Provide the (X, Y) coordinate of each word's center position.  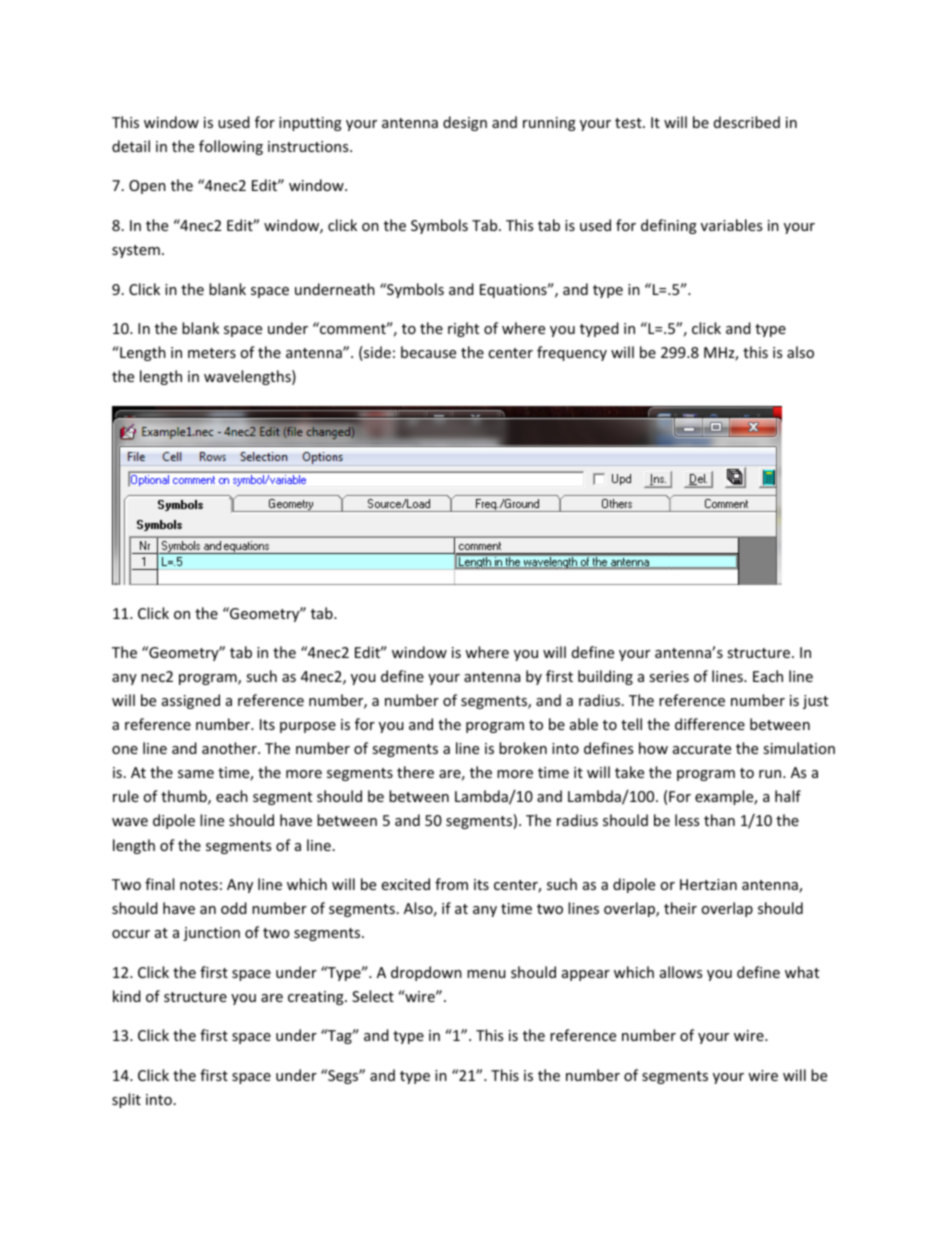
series (669, 676)
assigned (191, 701)
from (451, 884)
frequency (572, 353)
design (465, 123)
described (747, 122)
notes (199, 885)
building (605, 677)
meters (212, 353)
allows (681, 972)
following (231, 147)
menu (486, 974)
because (428, 352)
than (719, 820)
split (126, 1100)
